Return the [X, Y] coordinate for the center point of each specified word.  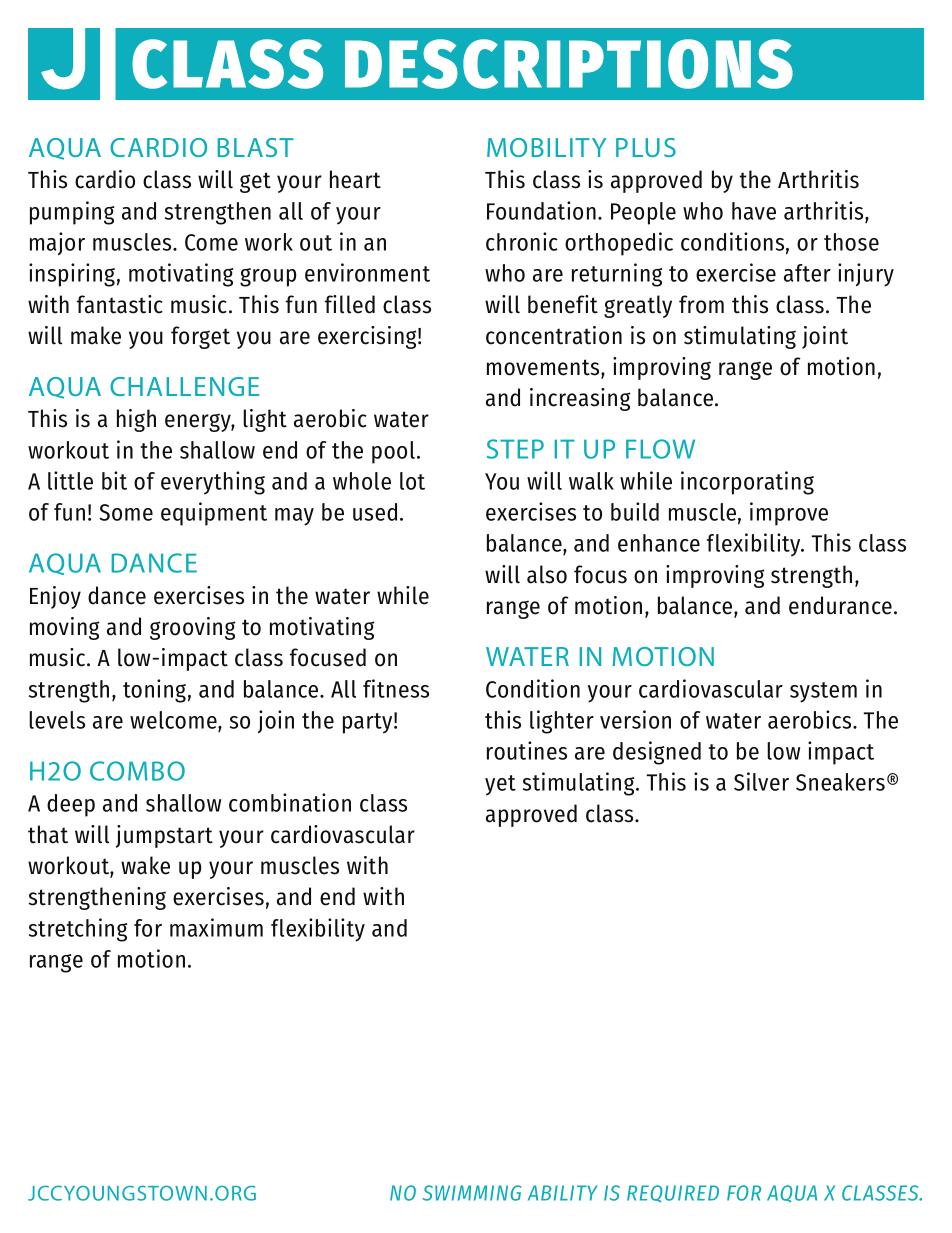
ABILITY [563, 1193]
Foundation [541, 210]
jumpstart [164, 836]
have [754, 211]
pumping [72, 213]
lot [412, 481]
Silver [761, 781]
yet [500, 785]
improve [789, 514]
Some [126, 512]
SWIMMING [472, 1193]
